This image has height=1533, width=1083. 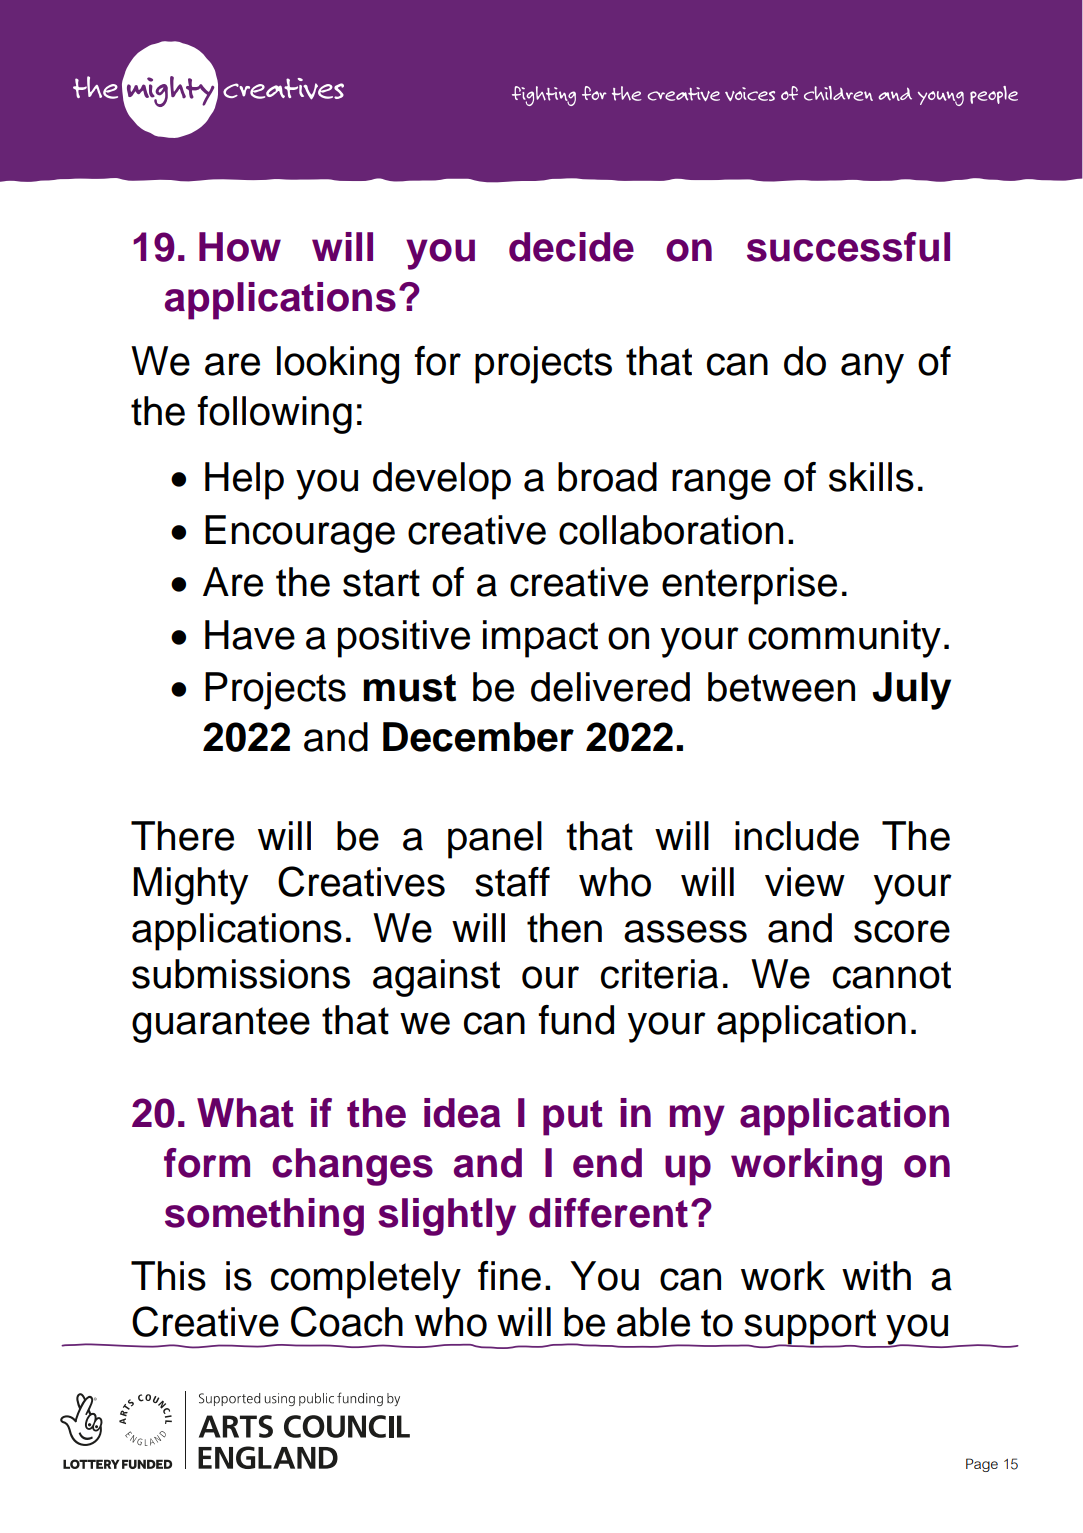 I want to click on decide, so click(x=571, y=247).
